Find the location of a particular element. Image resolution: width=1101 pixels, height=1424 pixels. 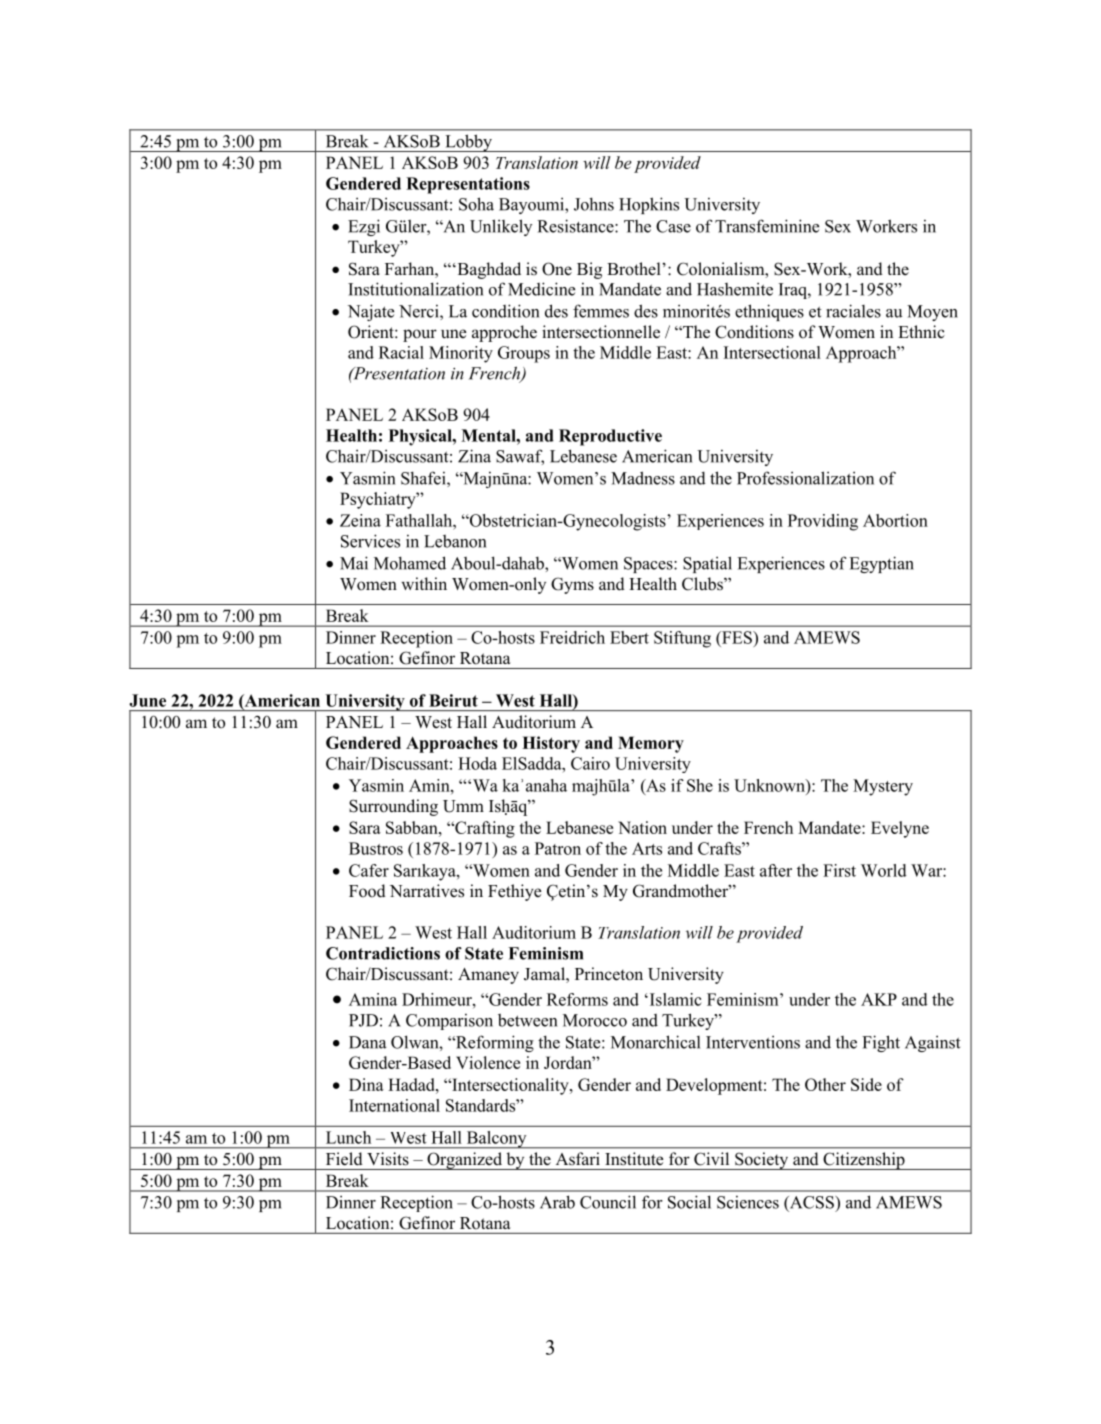

Transfeminine is located at coordinates (767, 226).
